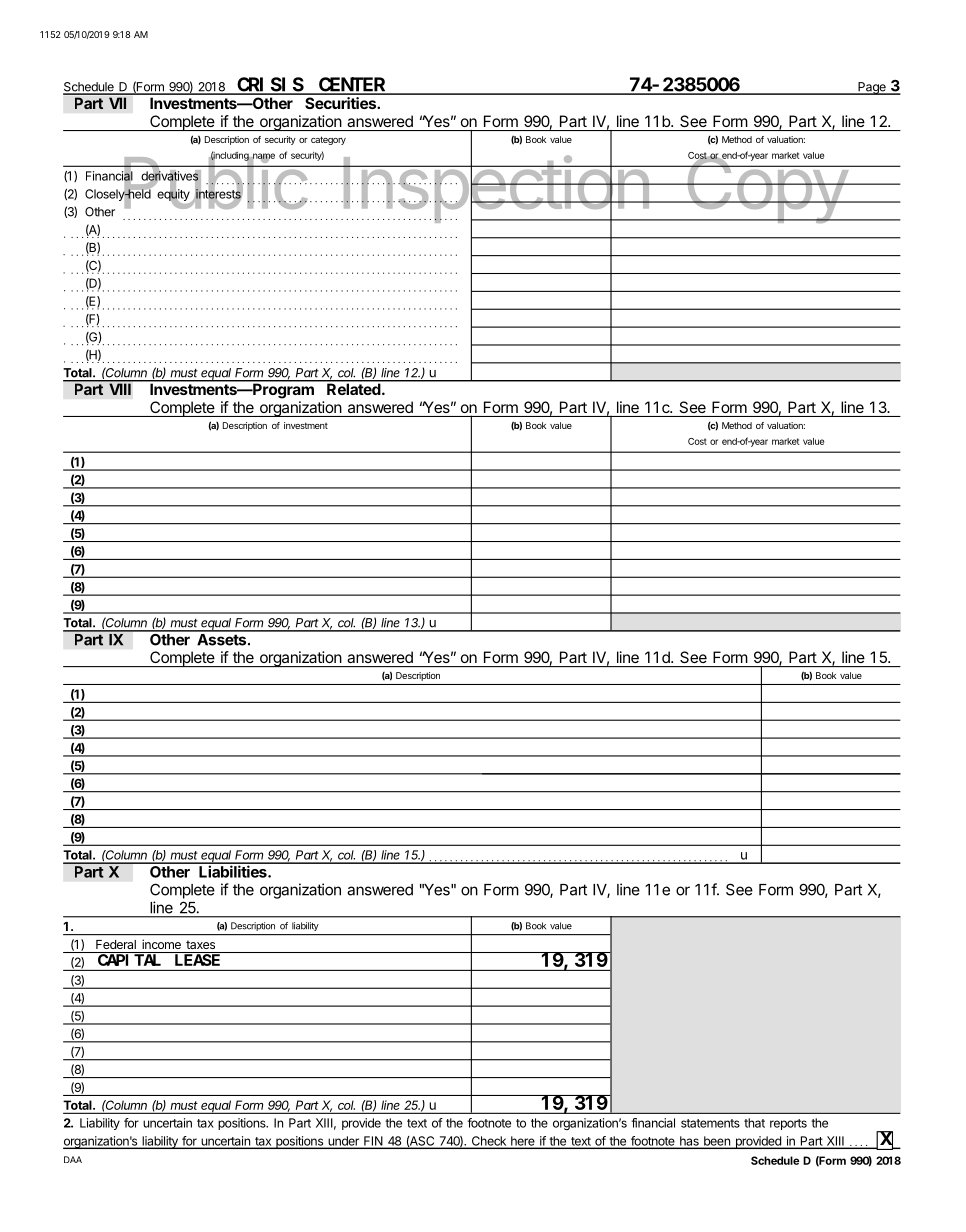 Image resolution: width=966 pixels, height=1232 pixels. I want to click on VIII, so click(120, 388).
